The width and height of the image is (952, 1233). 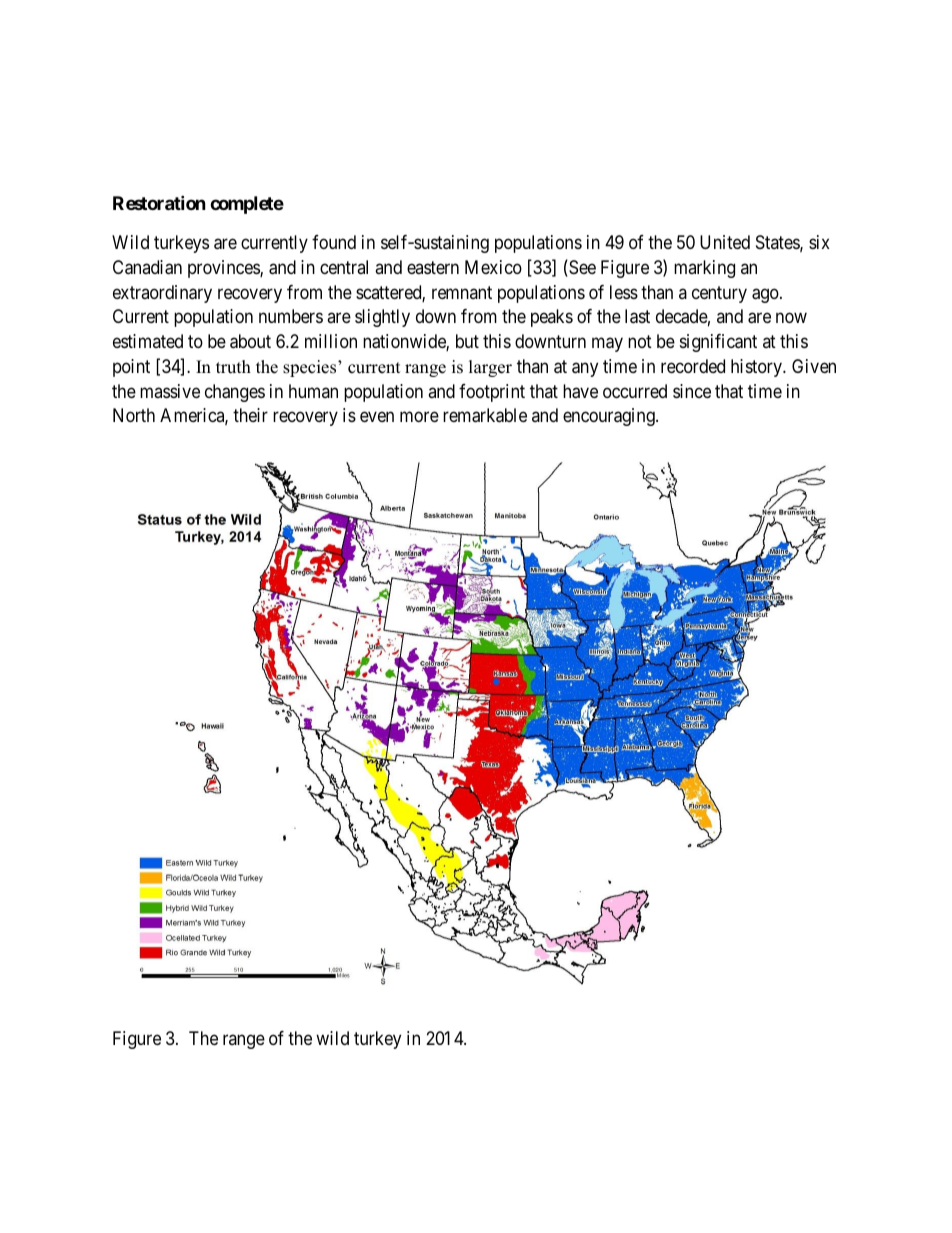 I want to click on history, so click(x=758, y=368).
